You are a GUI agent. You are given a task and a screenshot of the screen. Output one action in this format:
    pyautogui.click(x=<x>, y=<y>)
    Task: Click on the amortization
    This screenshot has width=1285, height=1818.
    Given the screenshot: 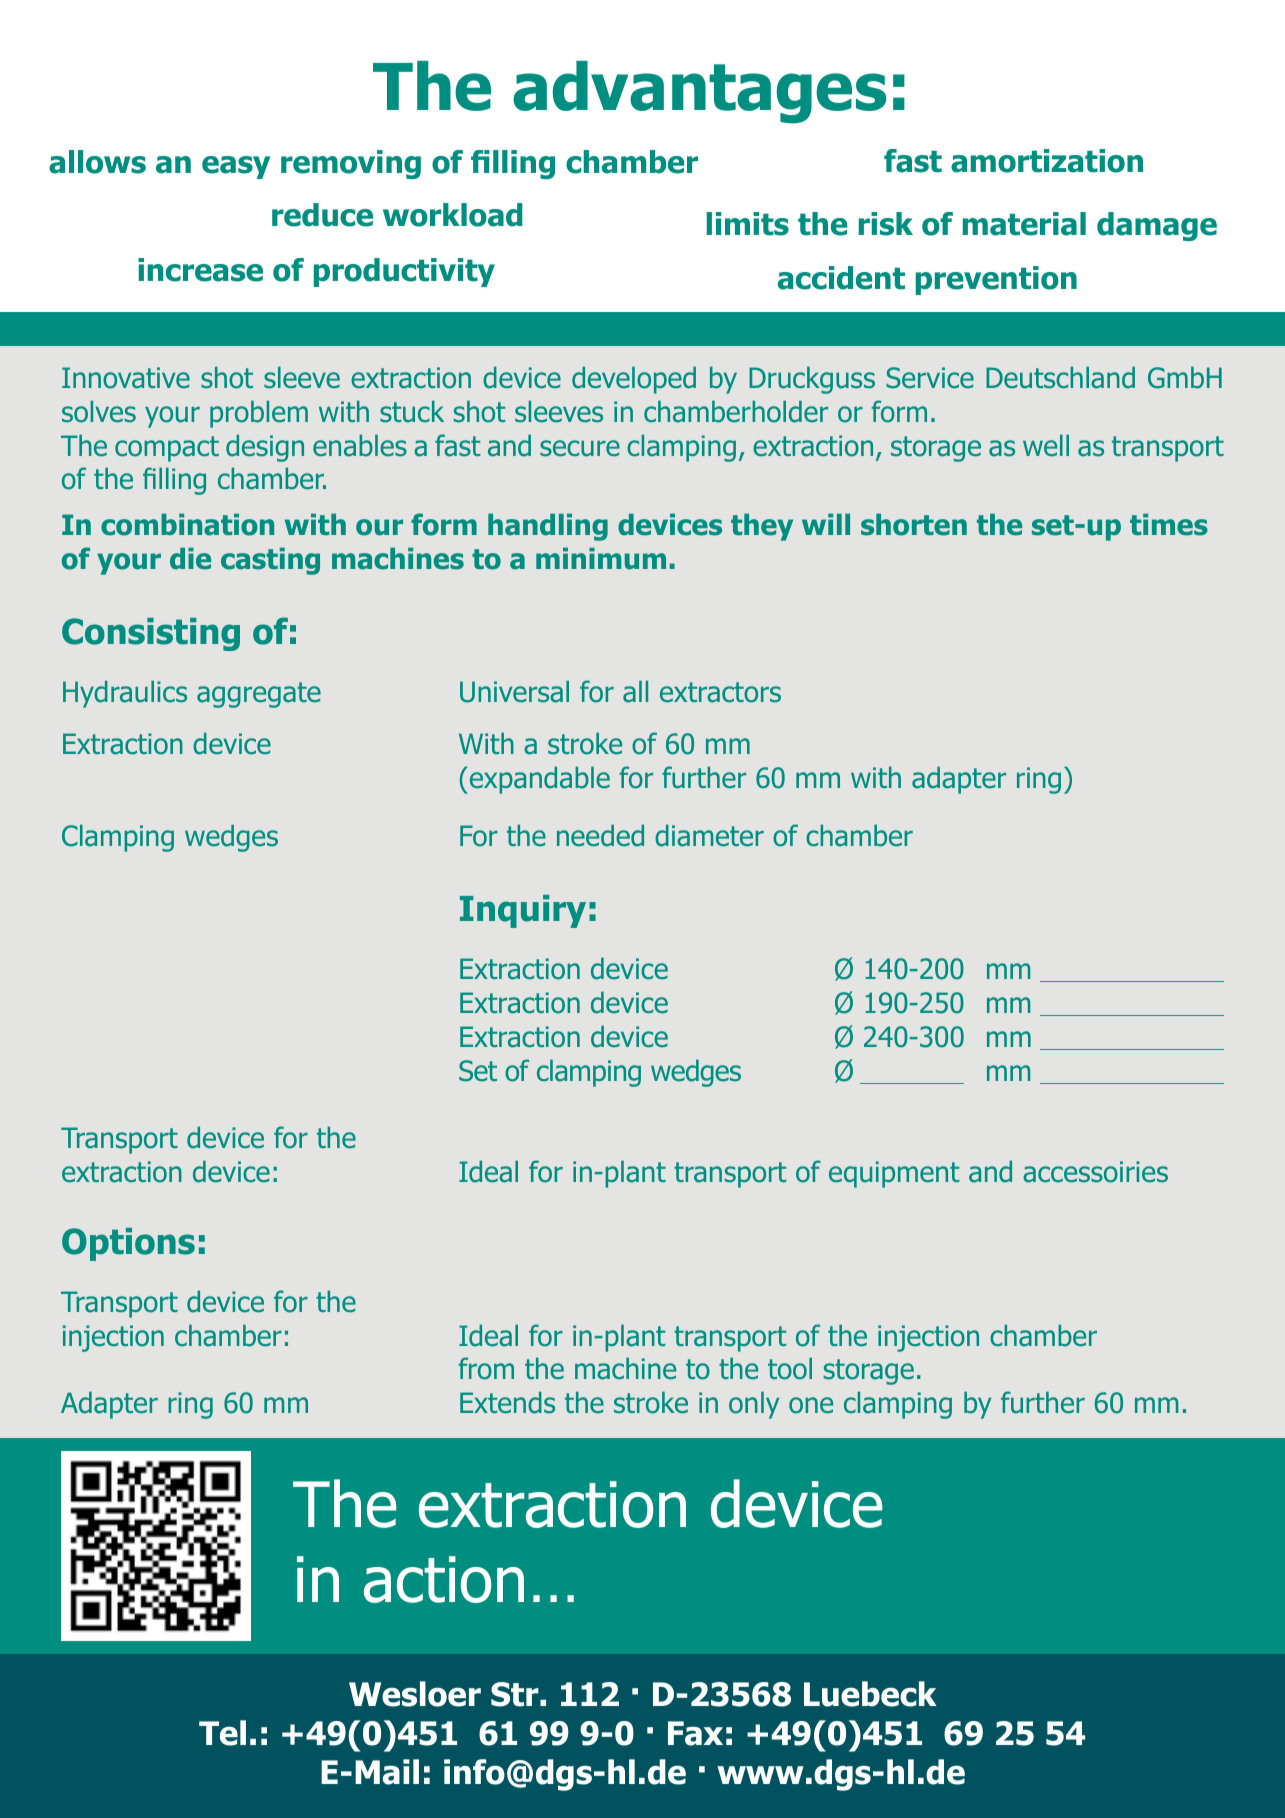 What is the action you would take?
    pyautogui.click(x=1047, y=161)
